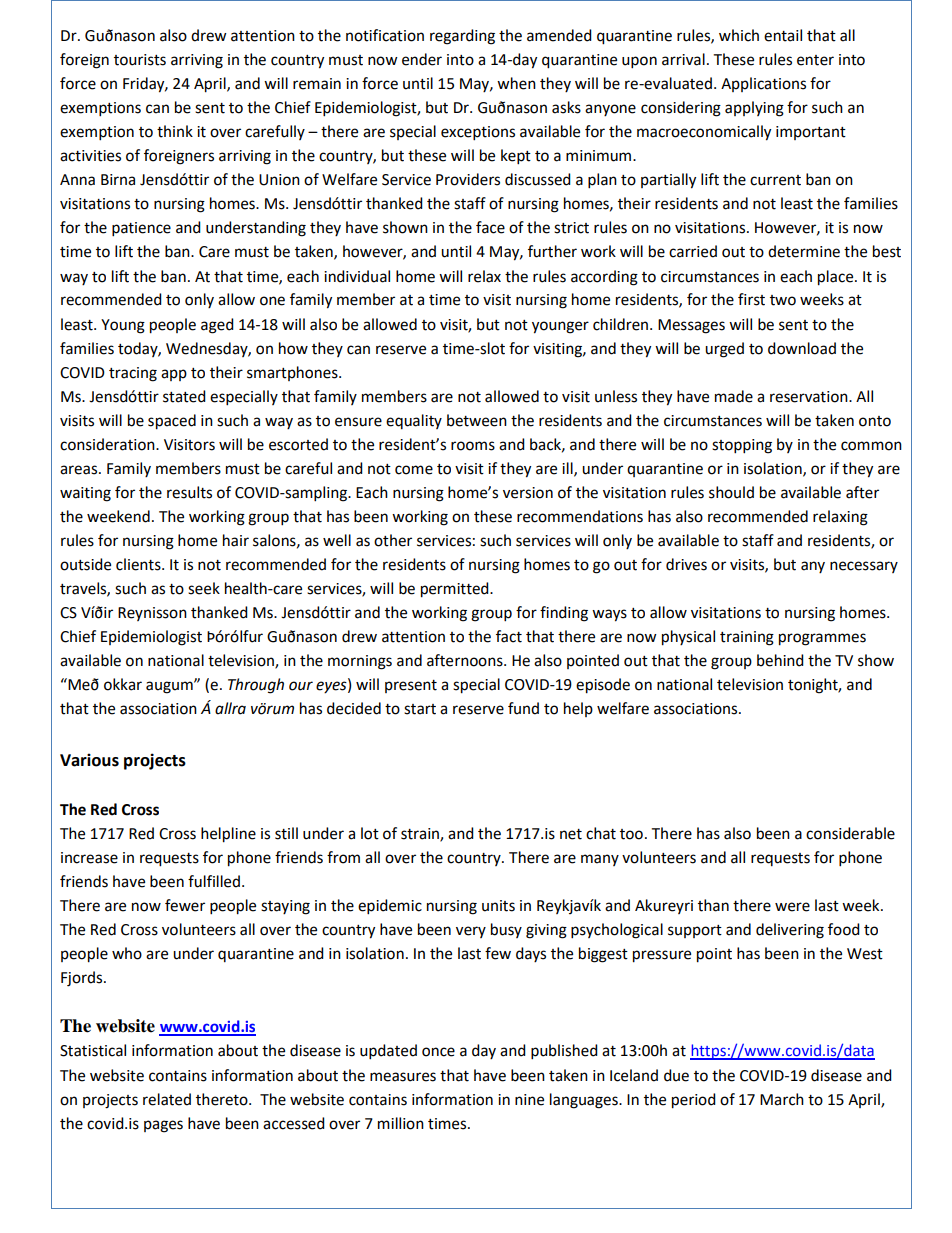  Describe the element at coordinates (456, 590) in the document. I see `permitted` at that location.
